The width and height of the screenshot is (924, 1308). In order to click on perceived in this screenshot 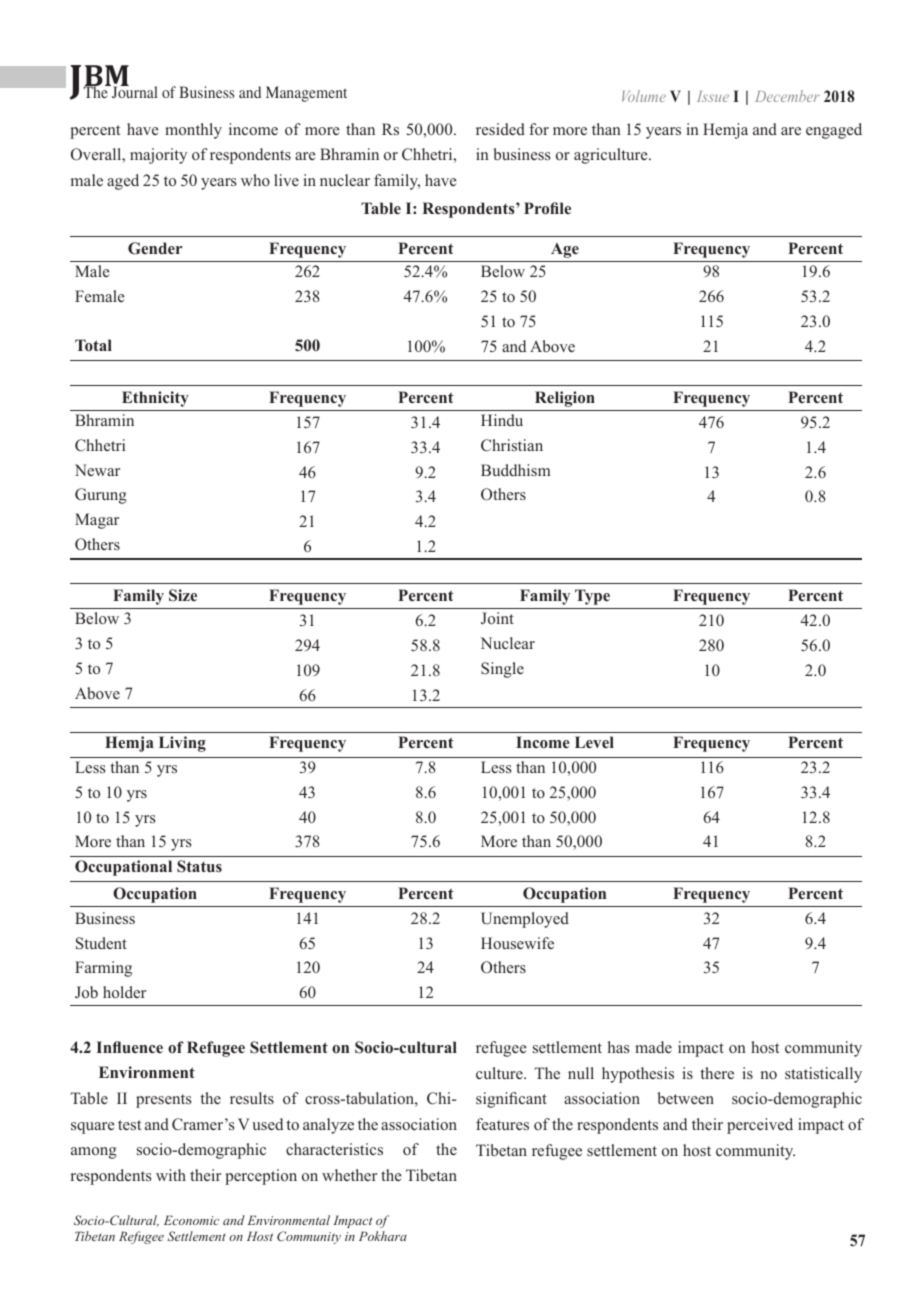, I will do `click(760, 1126)`.
